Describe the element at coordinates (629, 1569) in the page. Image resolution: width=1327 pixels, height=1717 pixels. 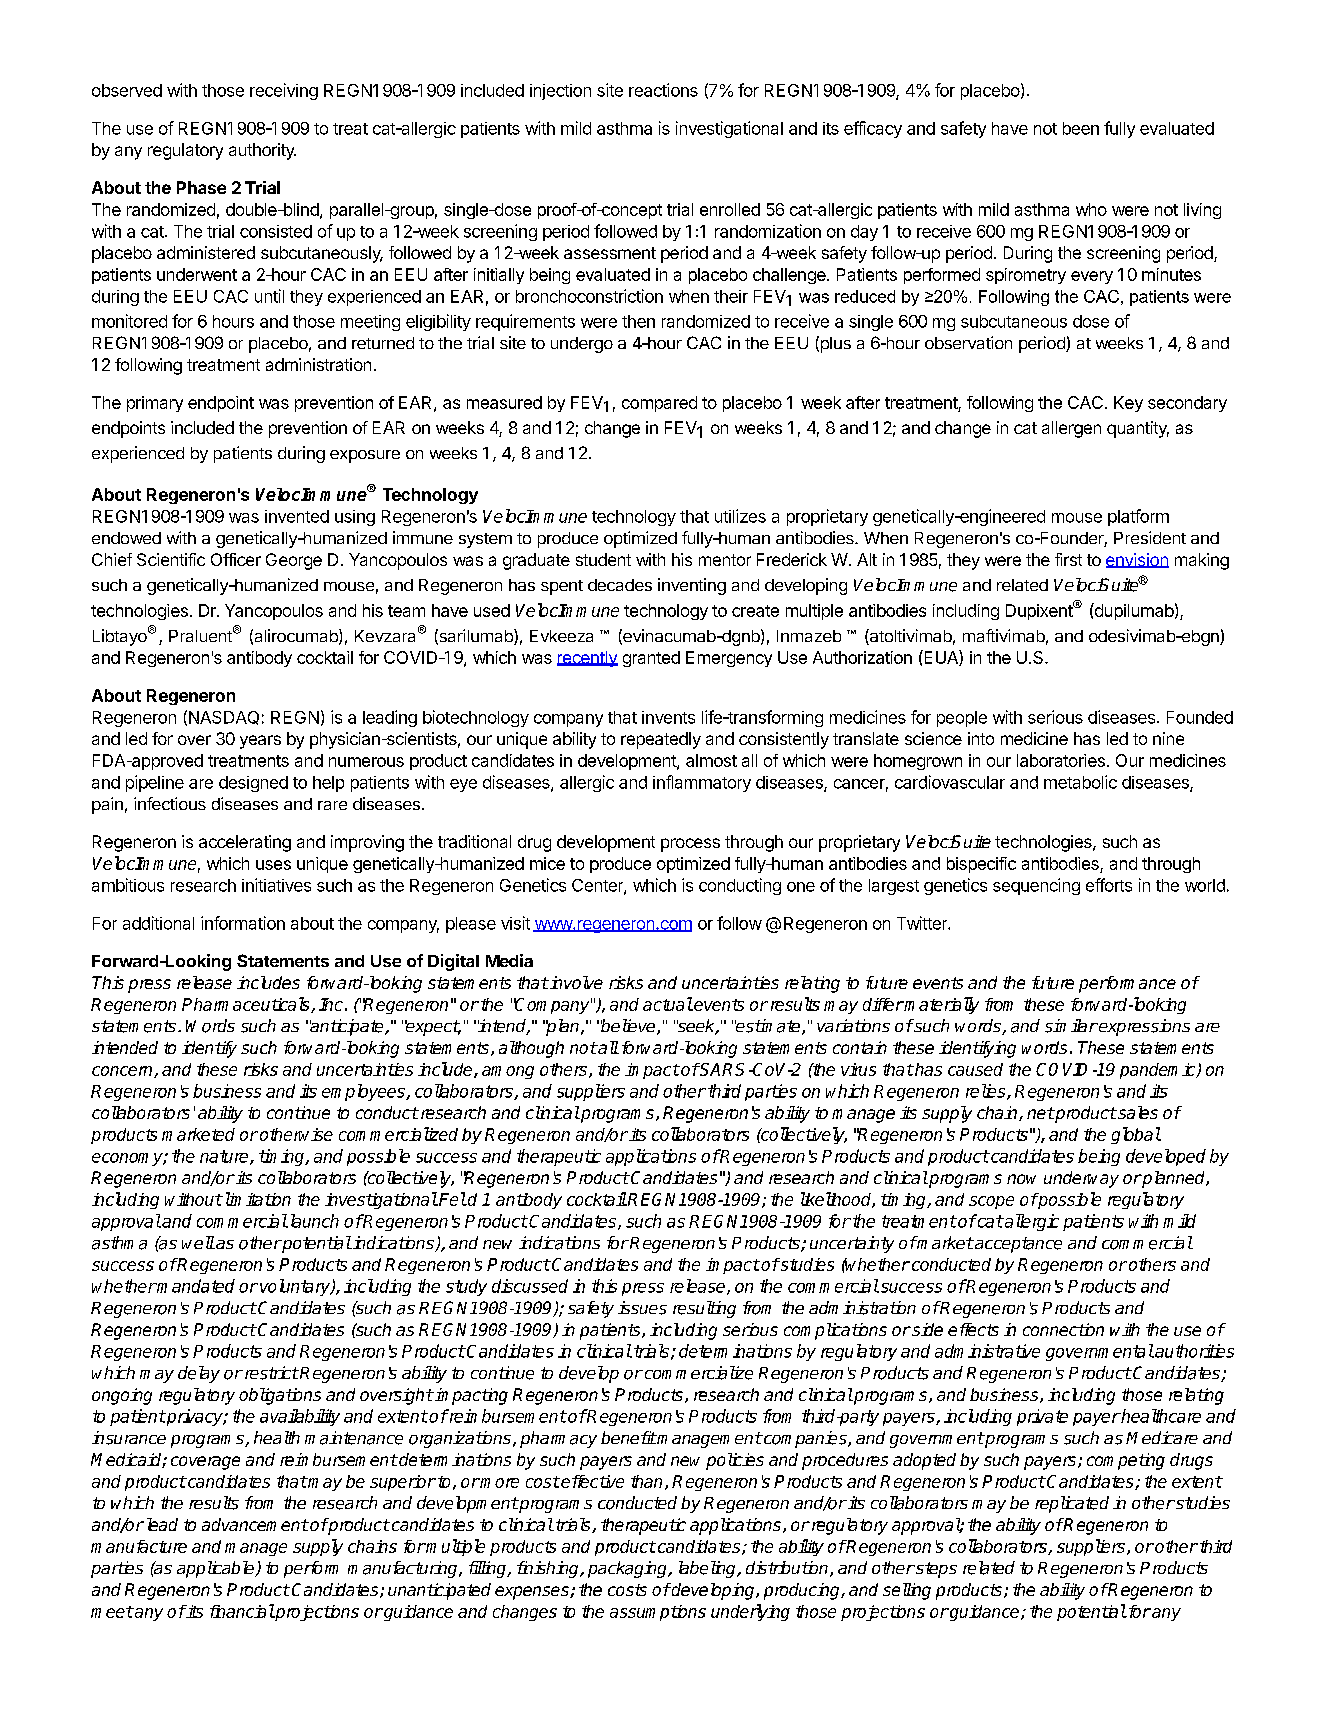
I see `packaging` at that location.
